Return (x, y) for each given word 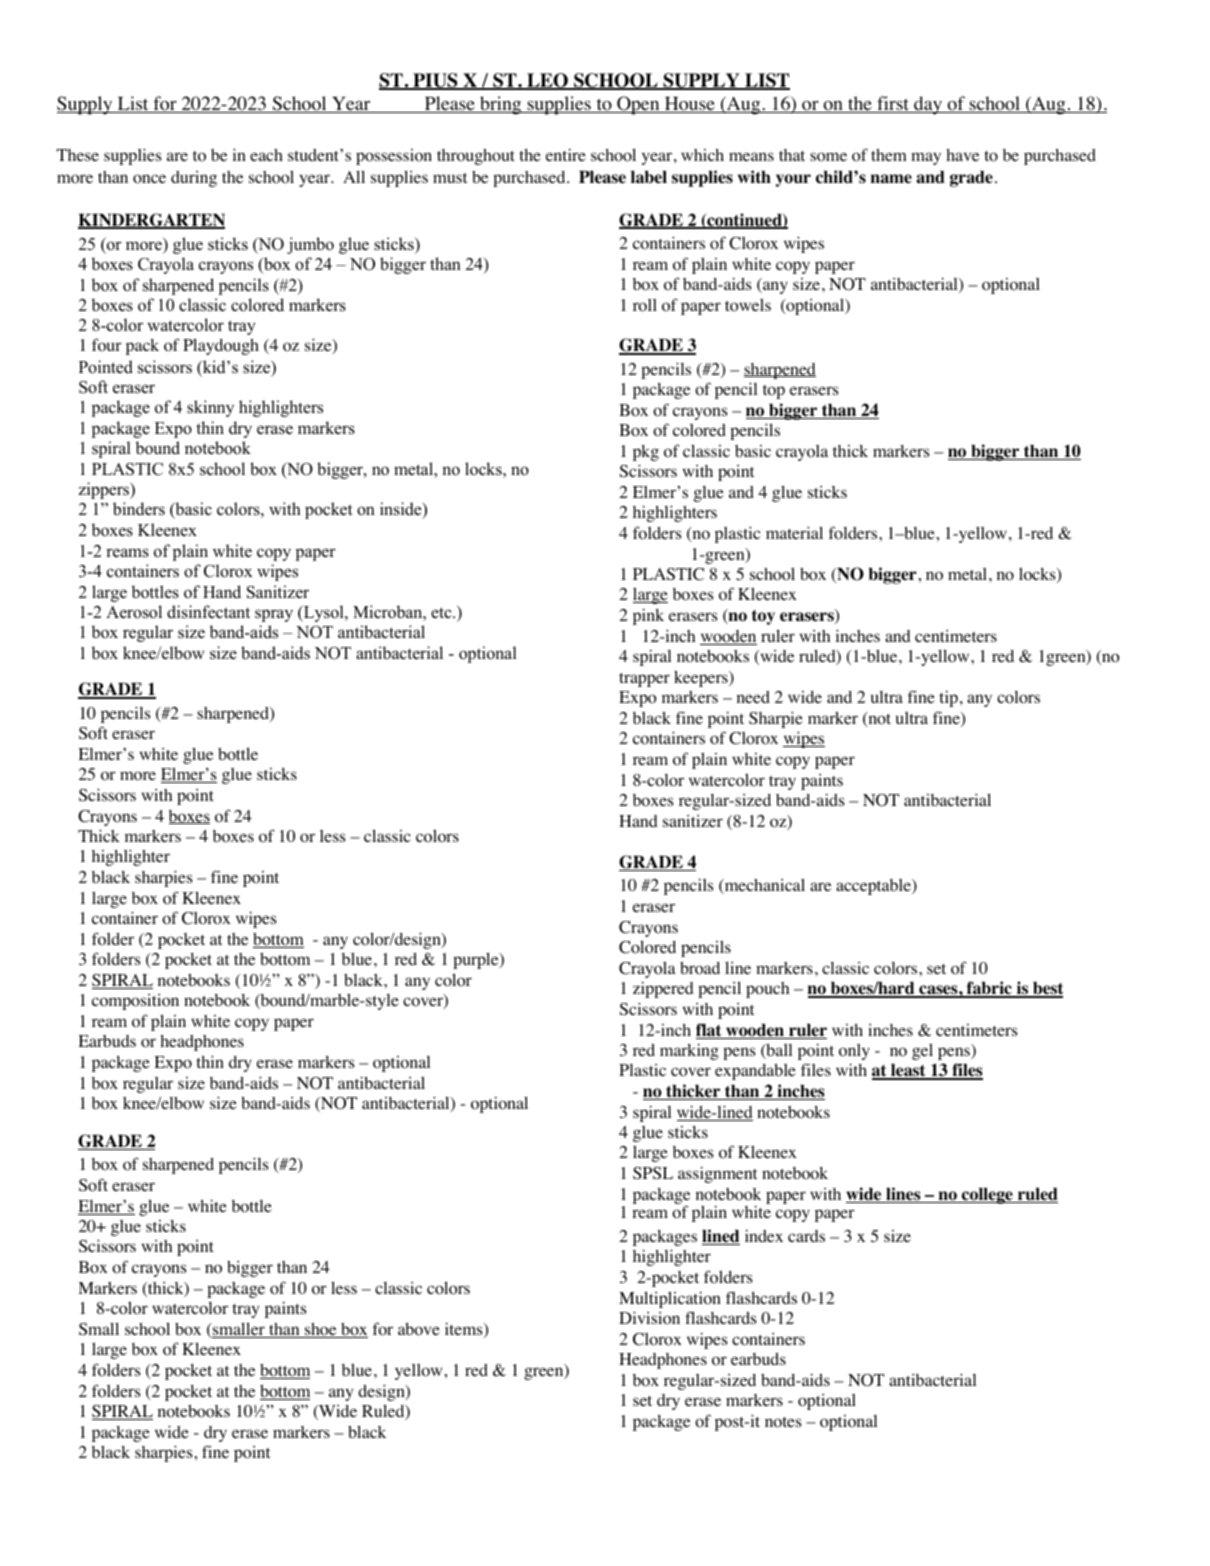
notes (783, 1422)
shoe (321, 1330)
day (928, 105)
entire (566, 154)
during (194, 179)
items (465, 1330)
